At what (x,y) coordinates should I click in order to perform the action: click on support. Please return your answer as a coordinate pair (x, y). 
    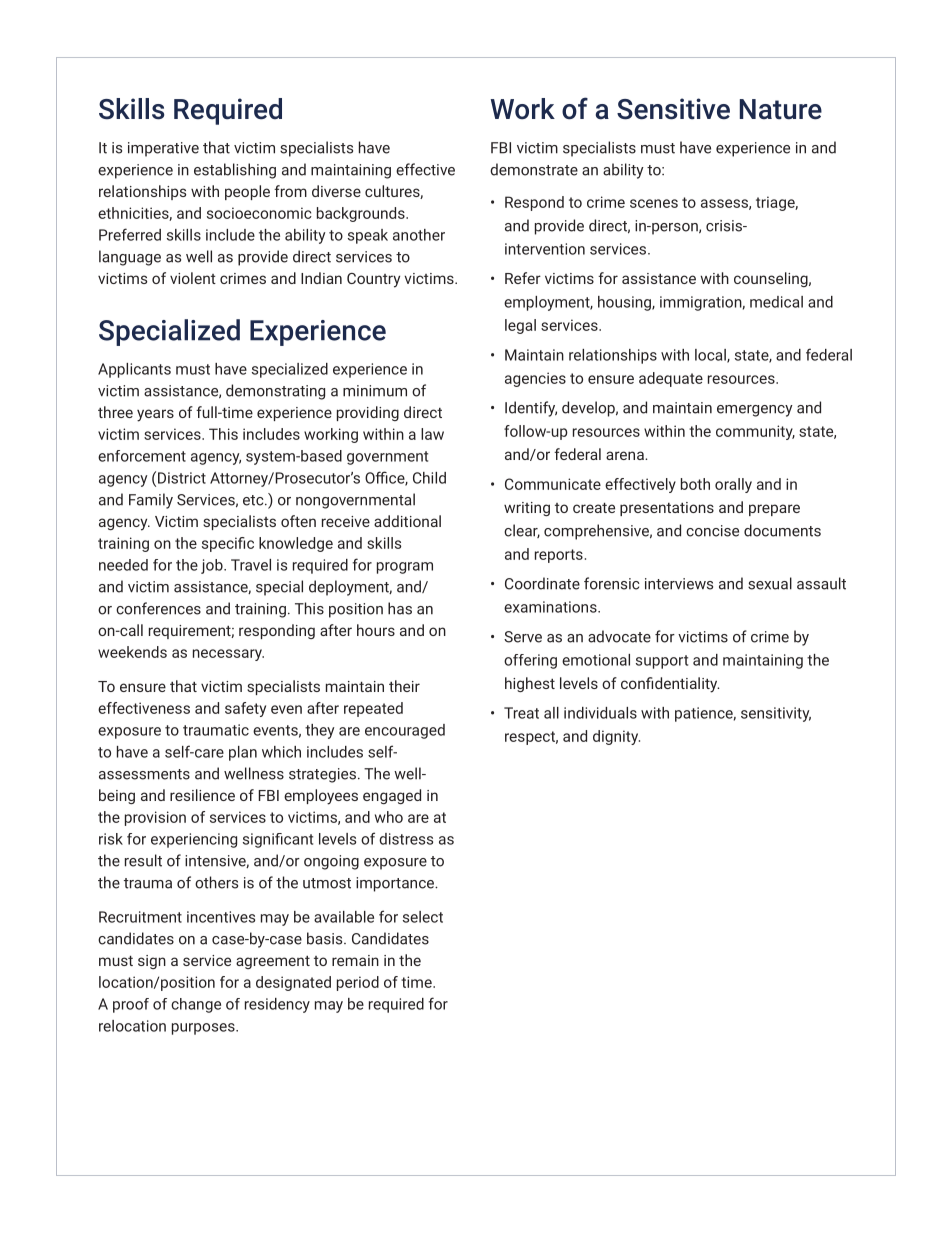
    Looking at the image, I should click on (662, 662).
